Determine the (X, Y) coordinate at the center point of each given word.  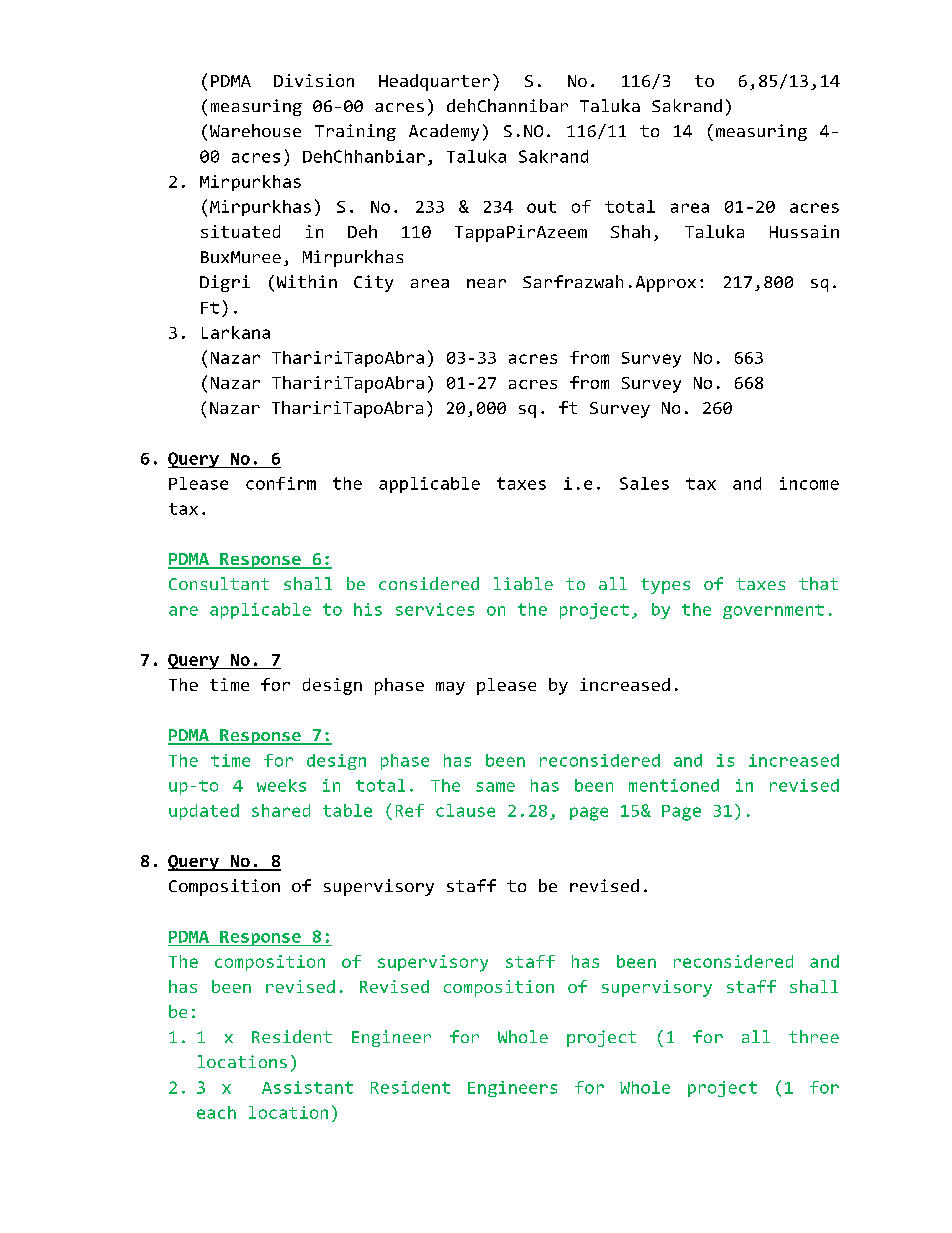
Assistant (307, 1087)
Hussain (804, 231)
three (814, 1036)
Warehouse (255, 130)
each (216, 1112)
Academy (444, 132)
